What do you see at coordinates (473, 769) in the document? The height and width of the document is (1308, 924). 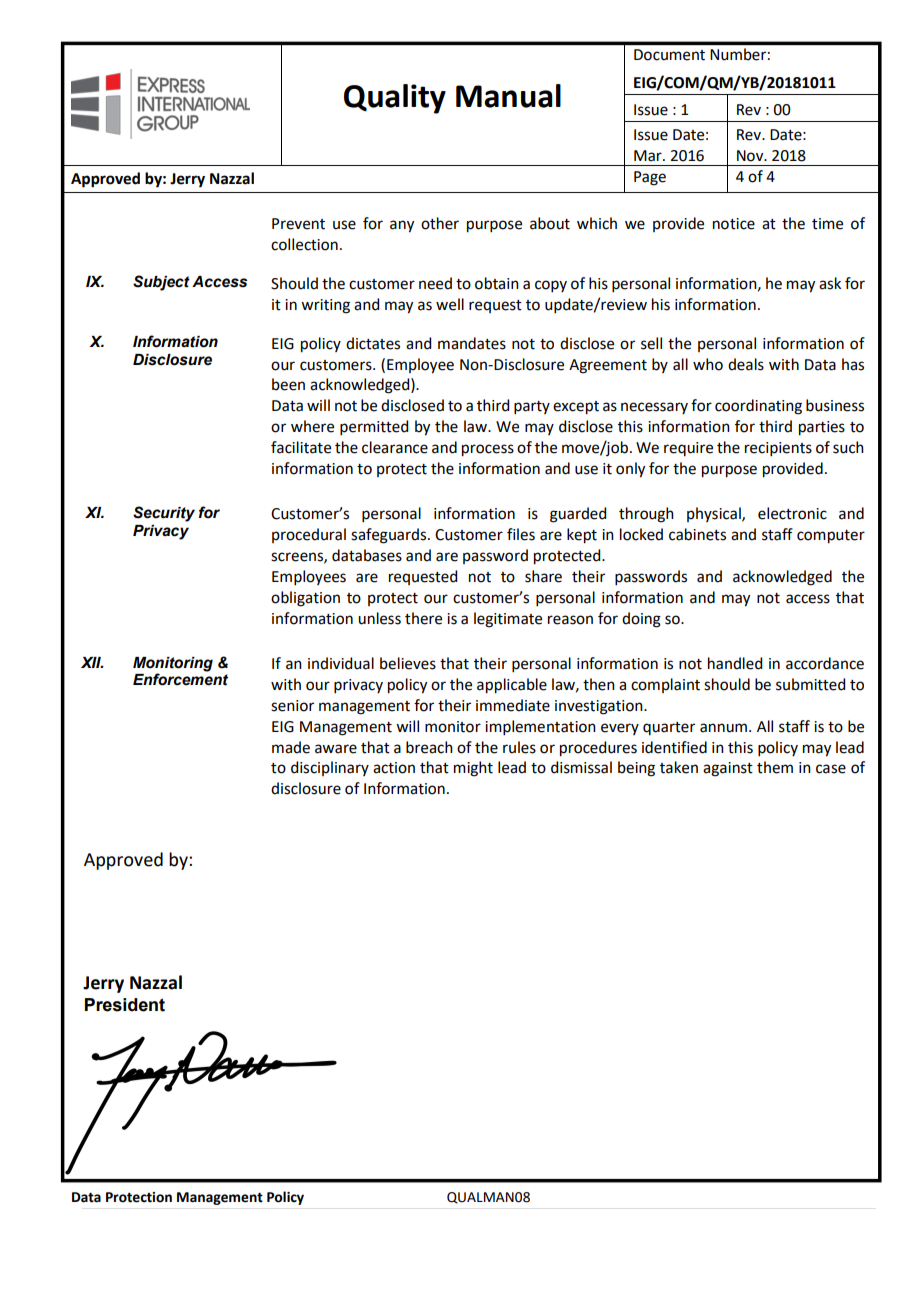 I see `might` at bounding box center [473, 769].
